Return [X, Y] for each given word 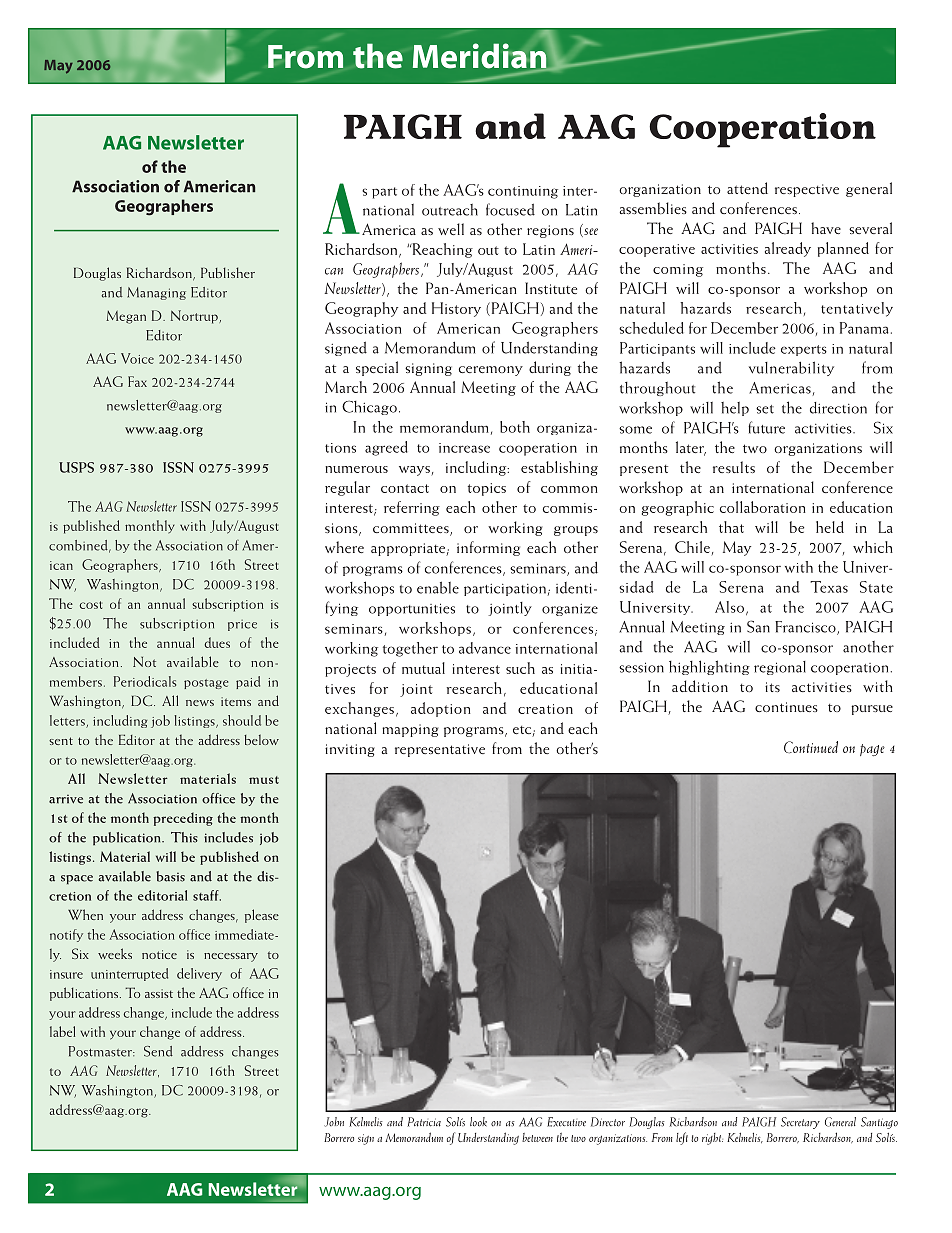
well [451, 229]
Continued [811, 747]
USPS [76, 467]
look [478, 1122]
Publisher [228, 272]
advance [485, 648]
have [826, 228]
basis [170, 876]
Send [158, 1051]
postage [206, 684]
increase [464, 448]
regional [780, 668]
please [262, 916]
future [766, 427]
